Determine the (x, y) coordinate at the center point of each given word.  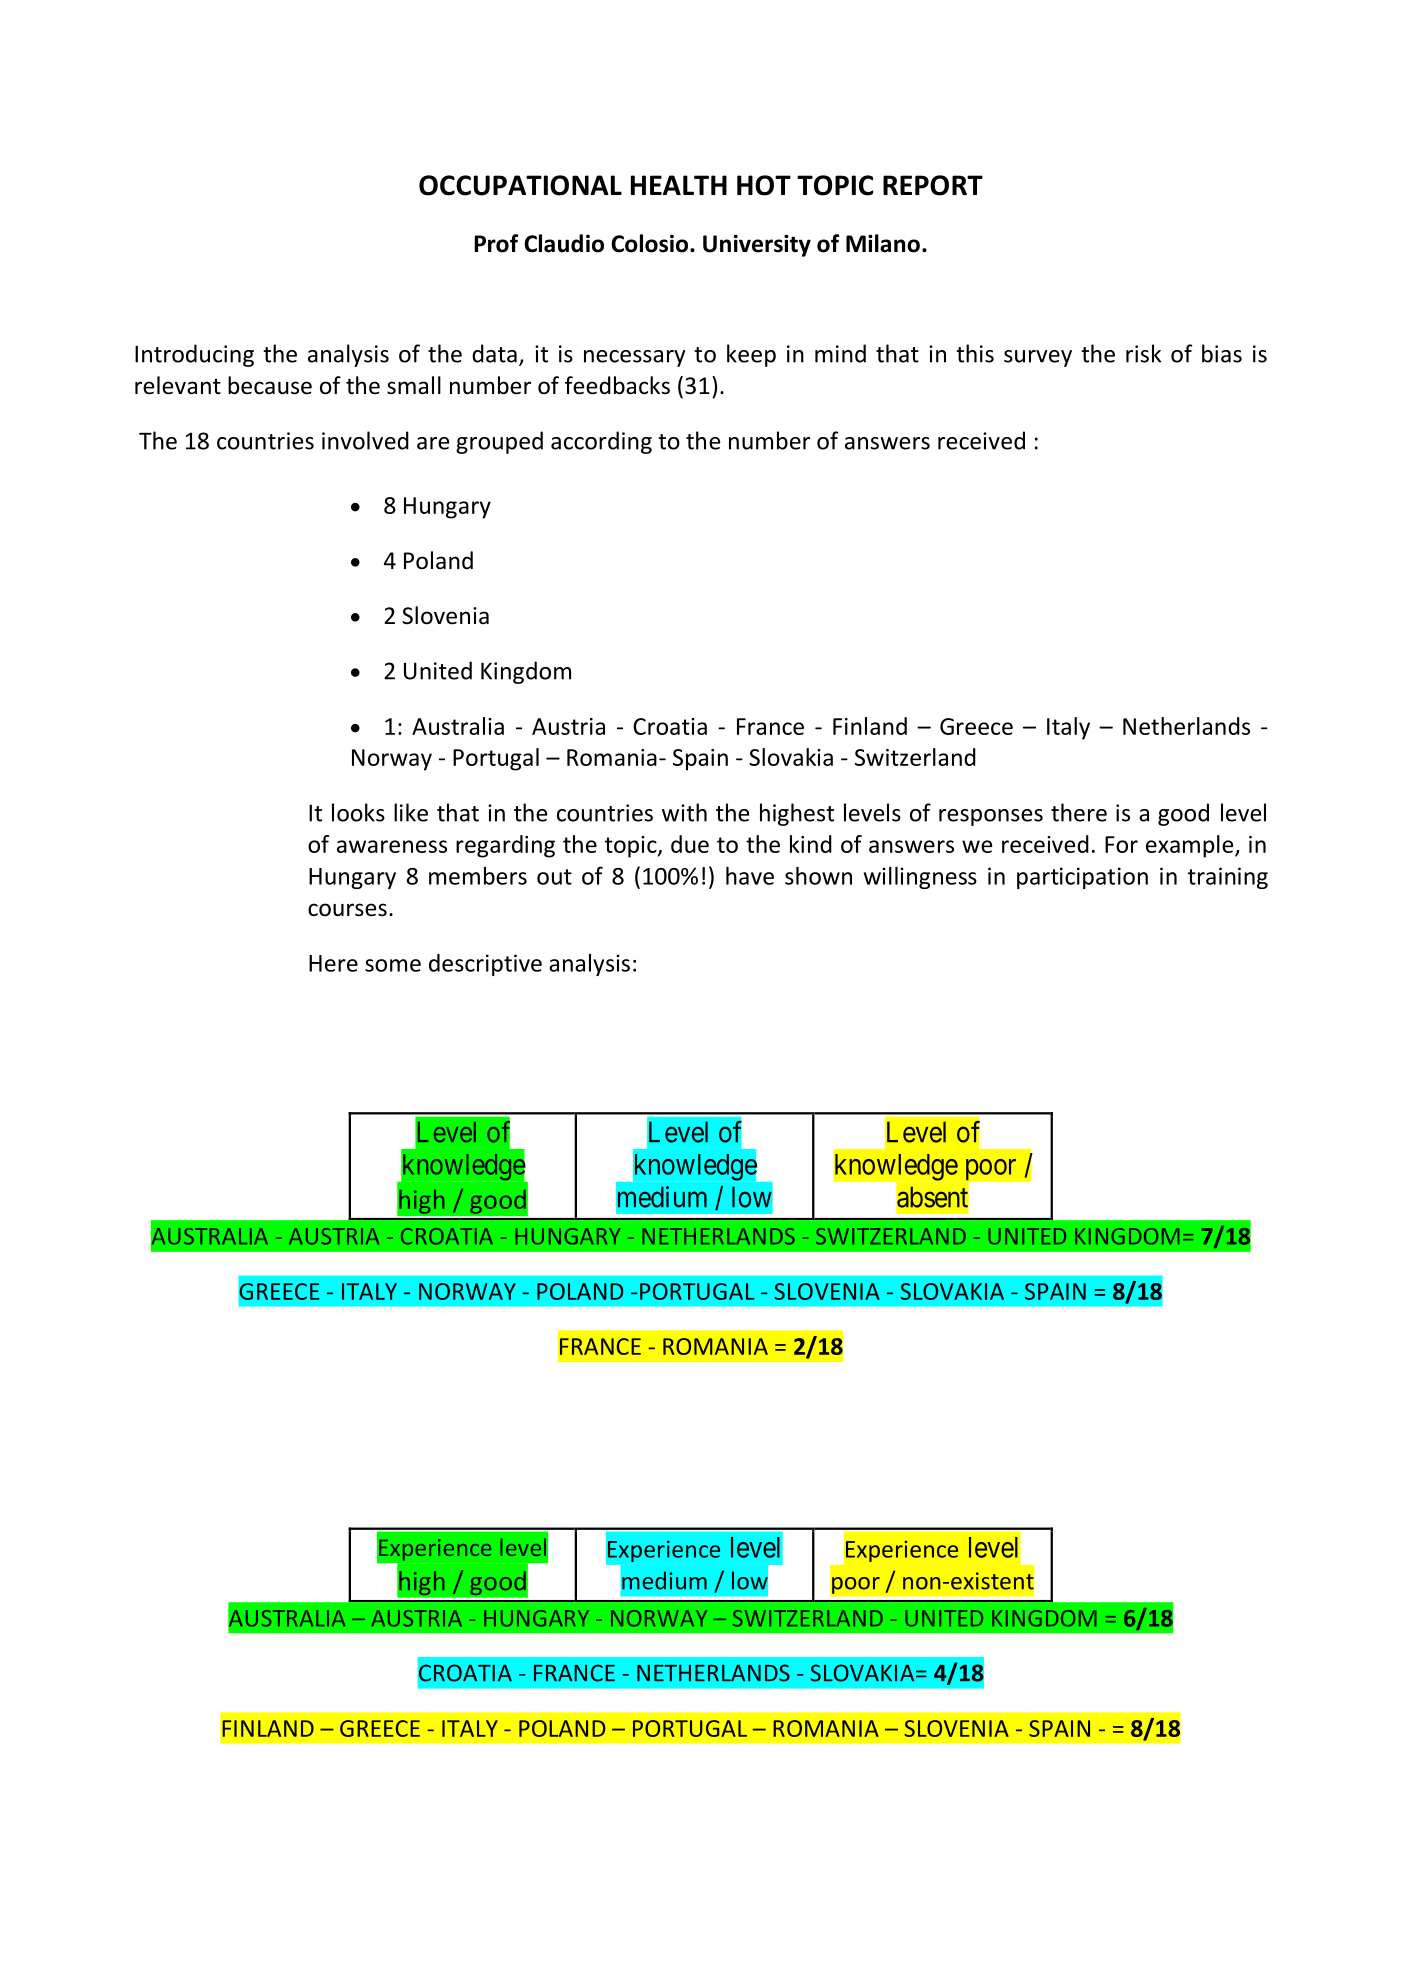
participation (1082, 878)
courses (347, 910)
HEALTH (679, 185)
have (750, 876)
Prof (496, 243)
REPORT (933, 185)
